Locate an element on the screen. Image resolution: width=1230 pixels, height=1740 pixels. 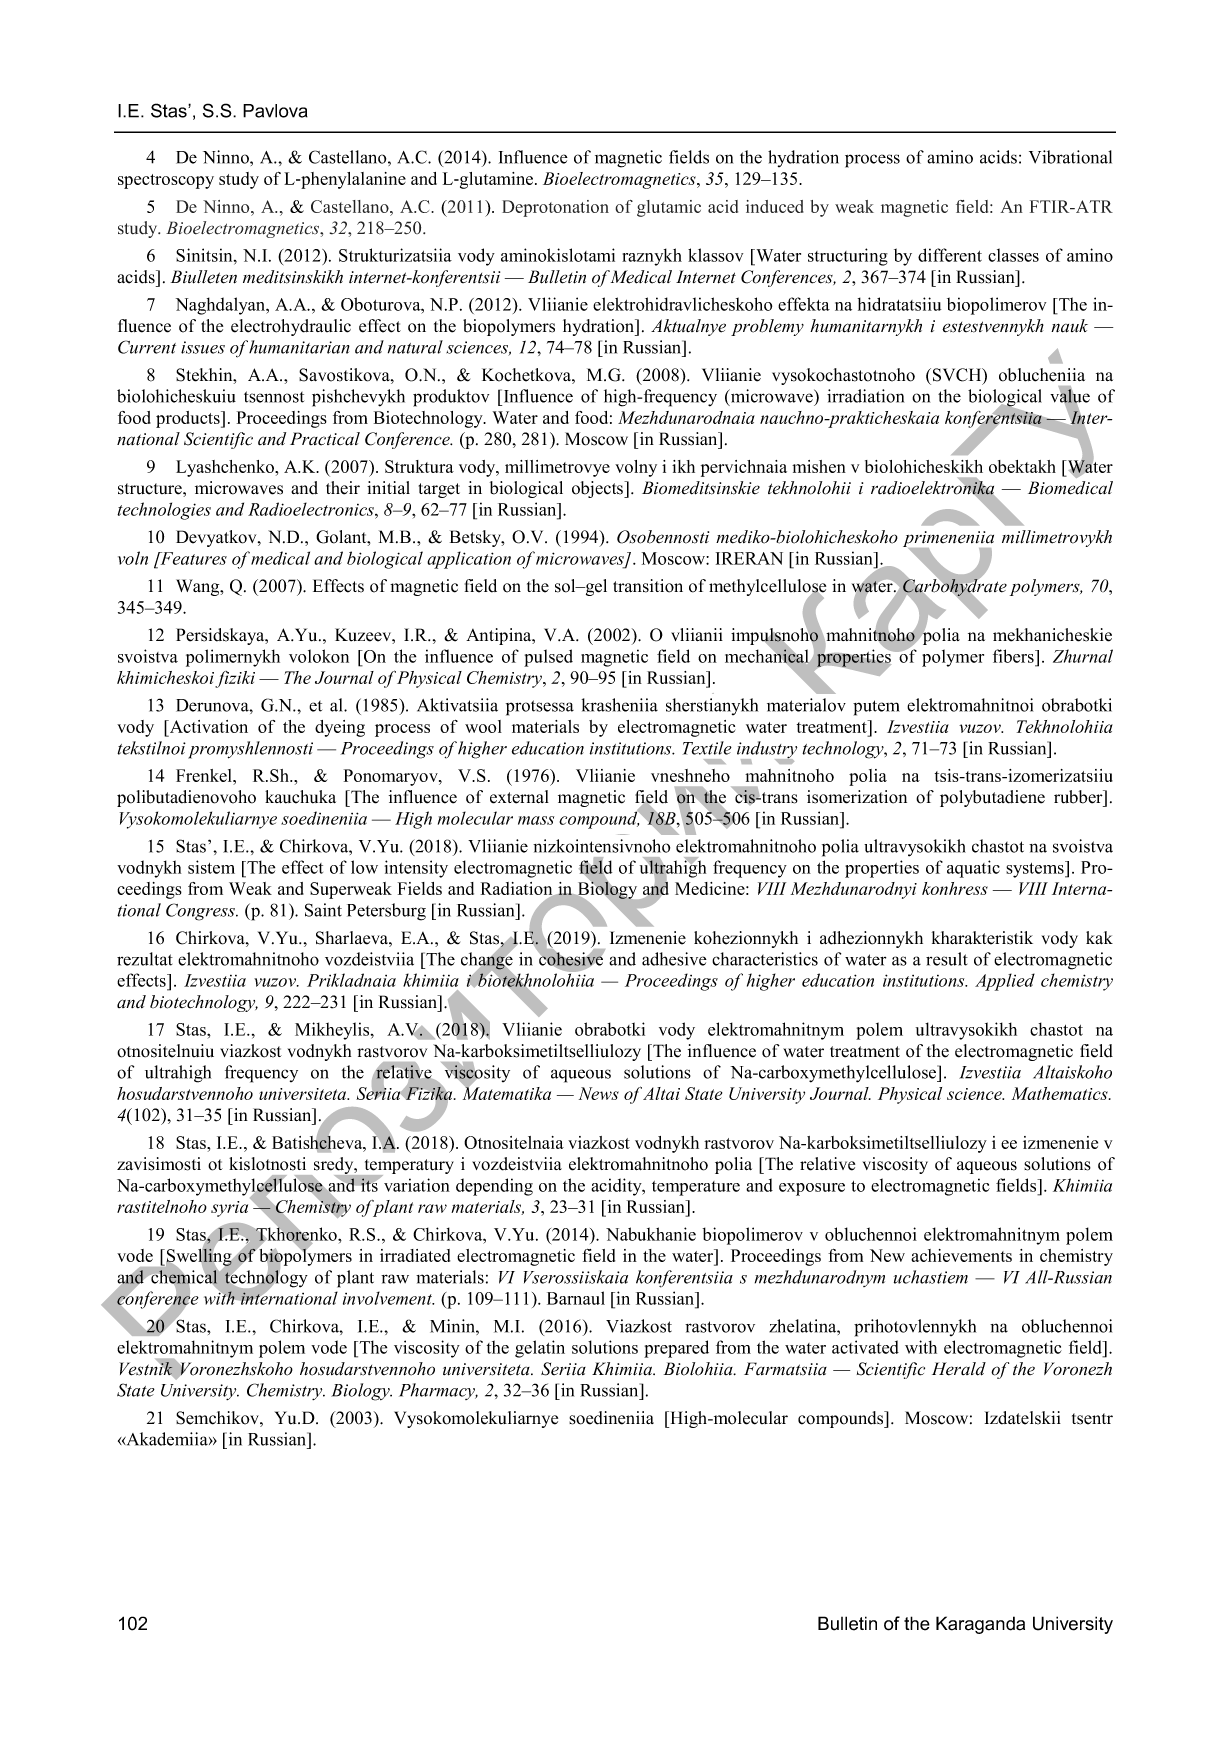
spectroscopy is located at coordinates (166, 181).
